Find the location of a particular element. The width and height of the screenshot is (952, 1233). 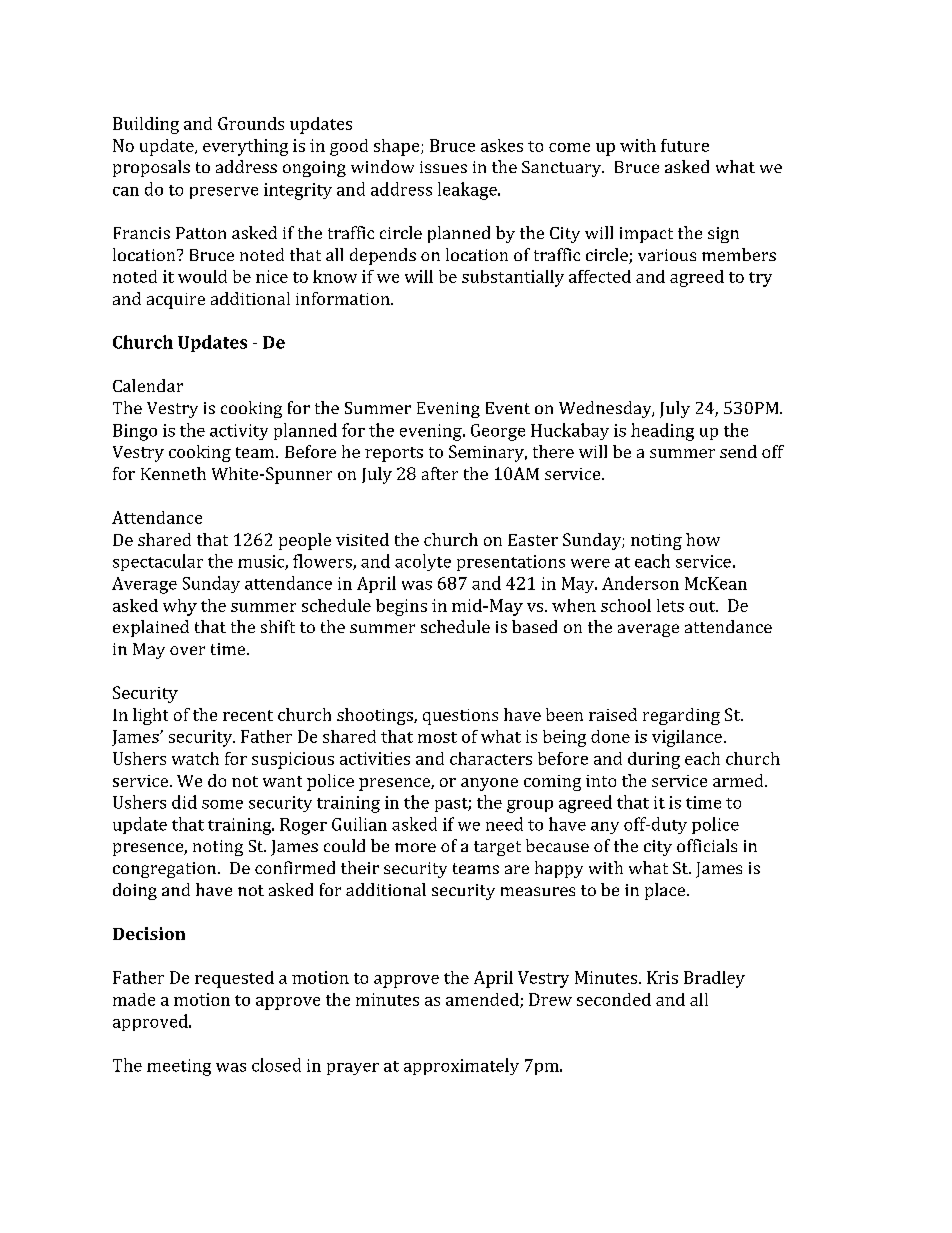

future is located at coordinates (685, 145).
